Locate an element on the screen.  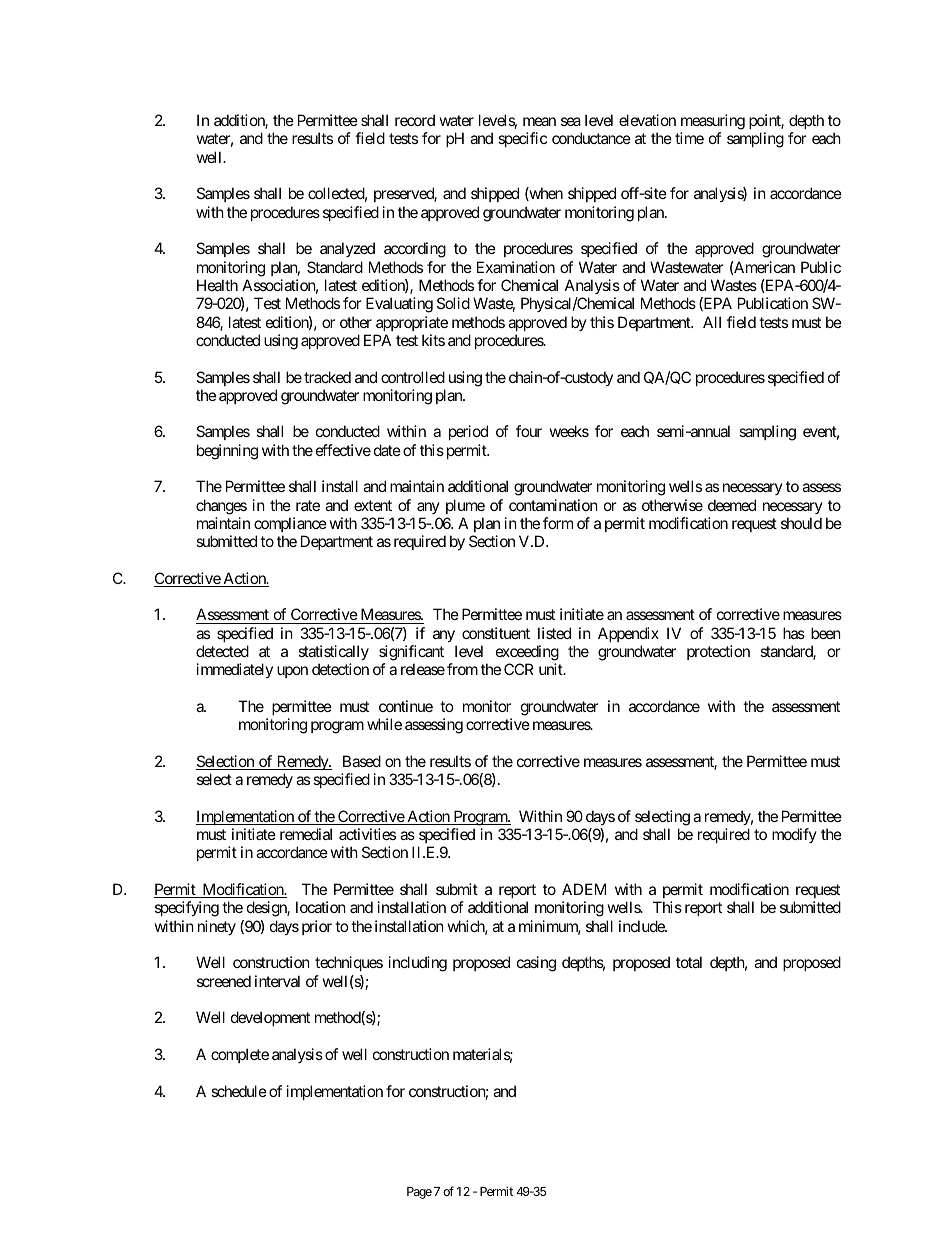
modify is located at coordinates (794, 835).
